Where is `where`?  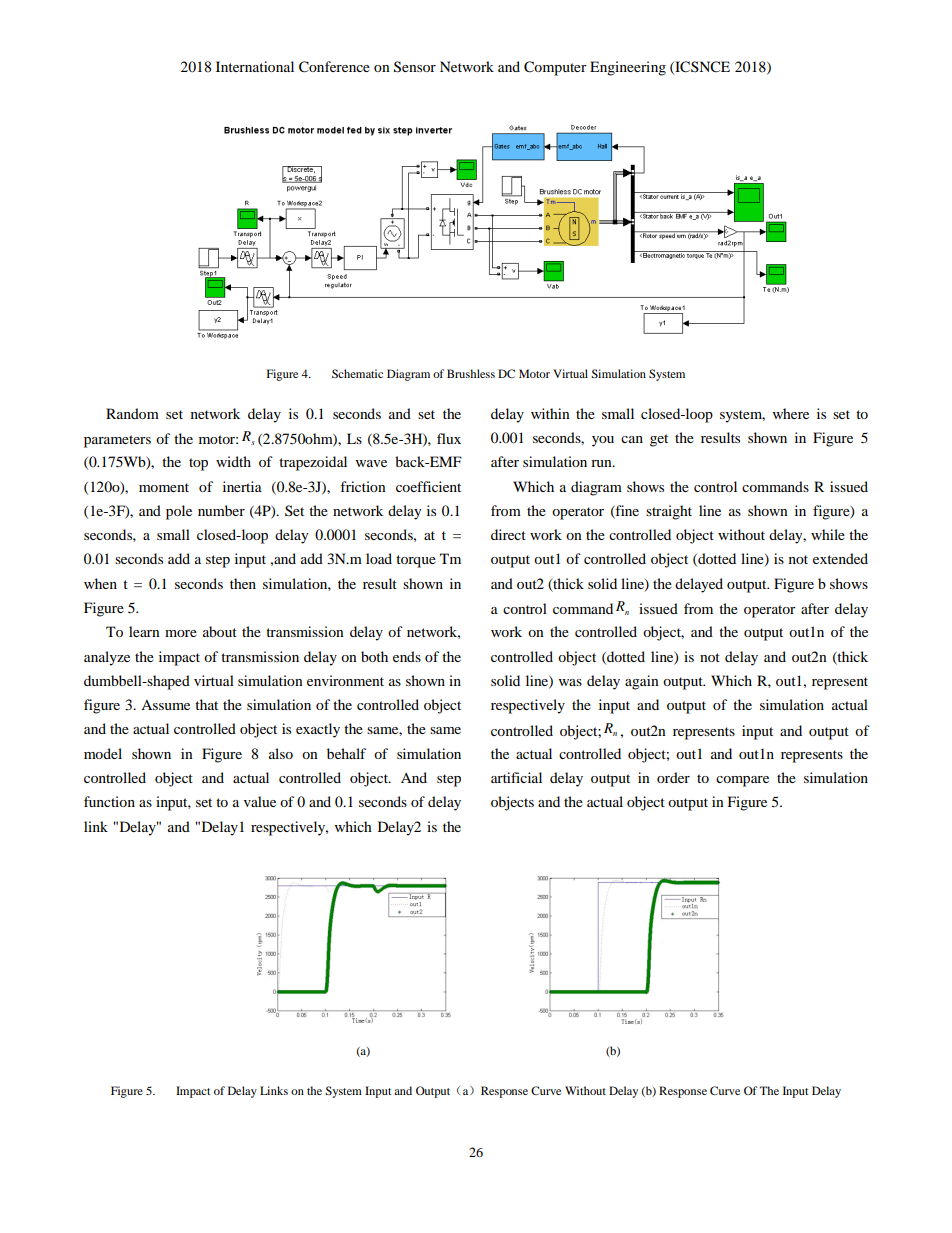 where is located at coordinates (791, 413).
